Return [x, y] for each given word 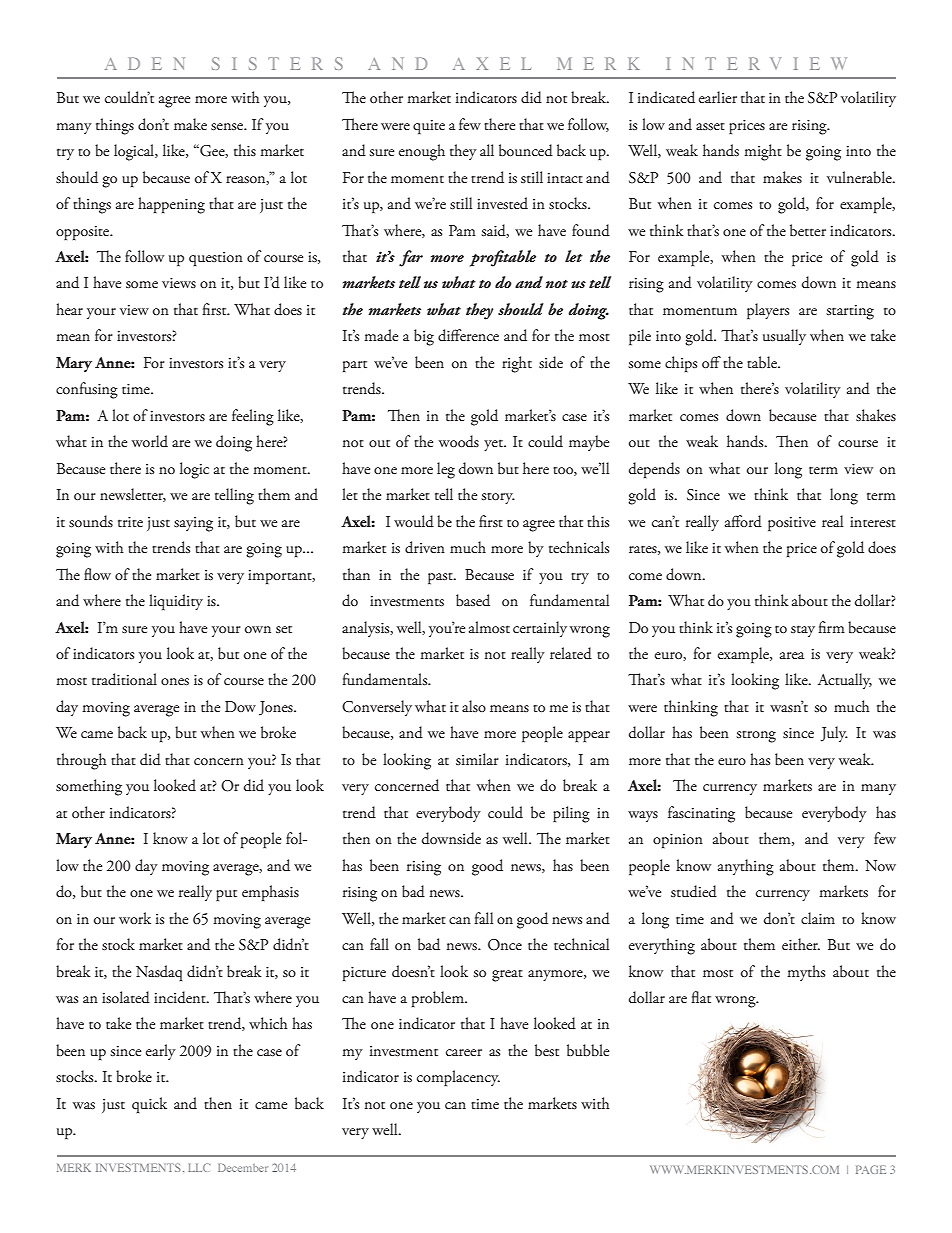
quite [429, 127]
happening [171, 205]
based [473, 600]
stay [803, 631]
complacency [458, 1078]
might [763, 152]
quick [149, 1105]
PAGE [871, 1169]
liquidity [176, 602]
